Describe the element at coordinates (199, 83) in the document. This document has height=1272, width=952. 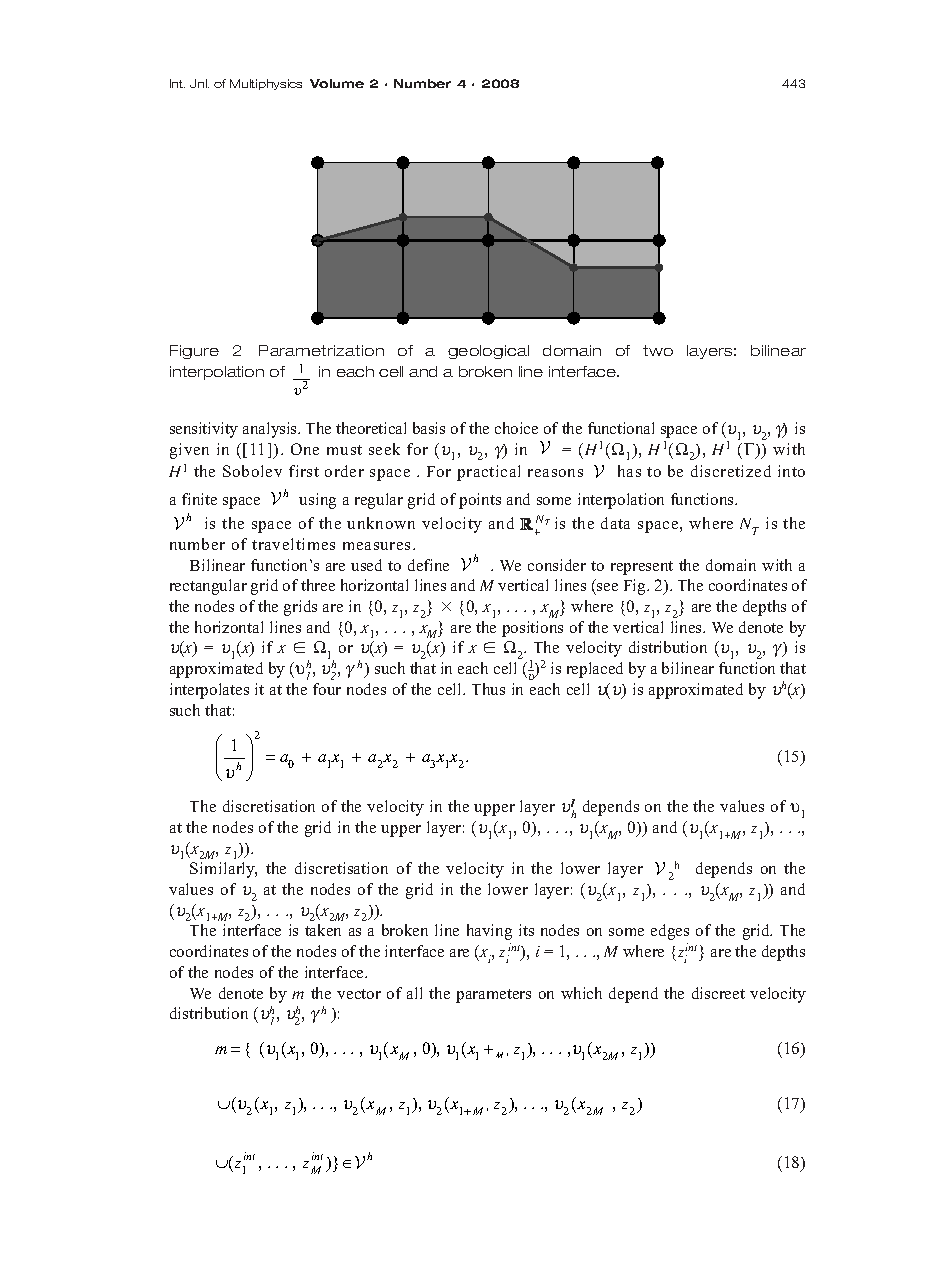
I see `Jnl` at that location.
